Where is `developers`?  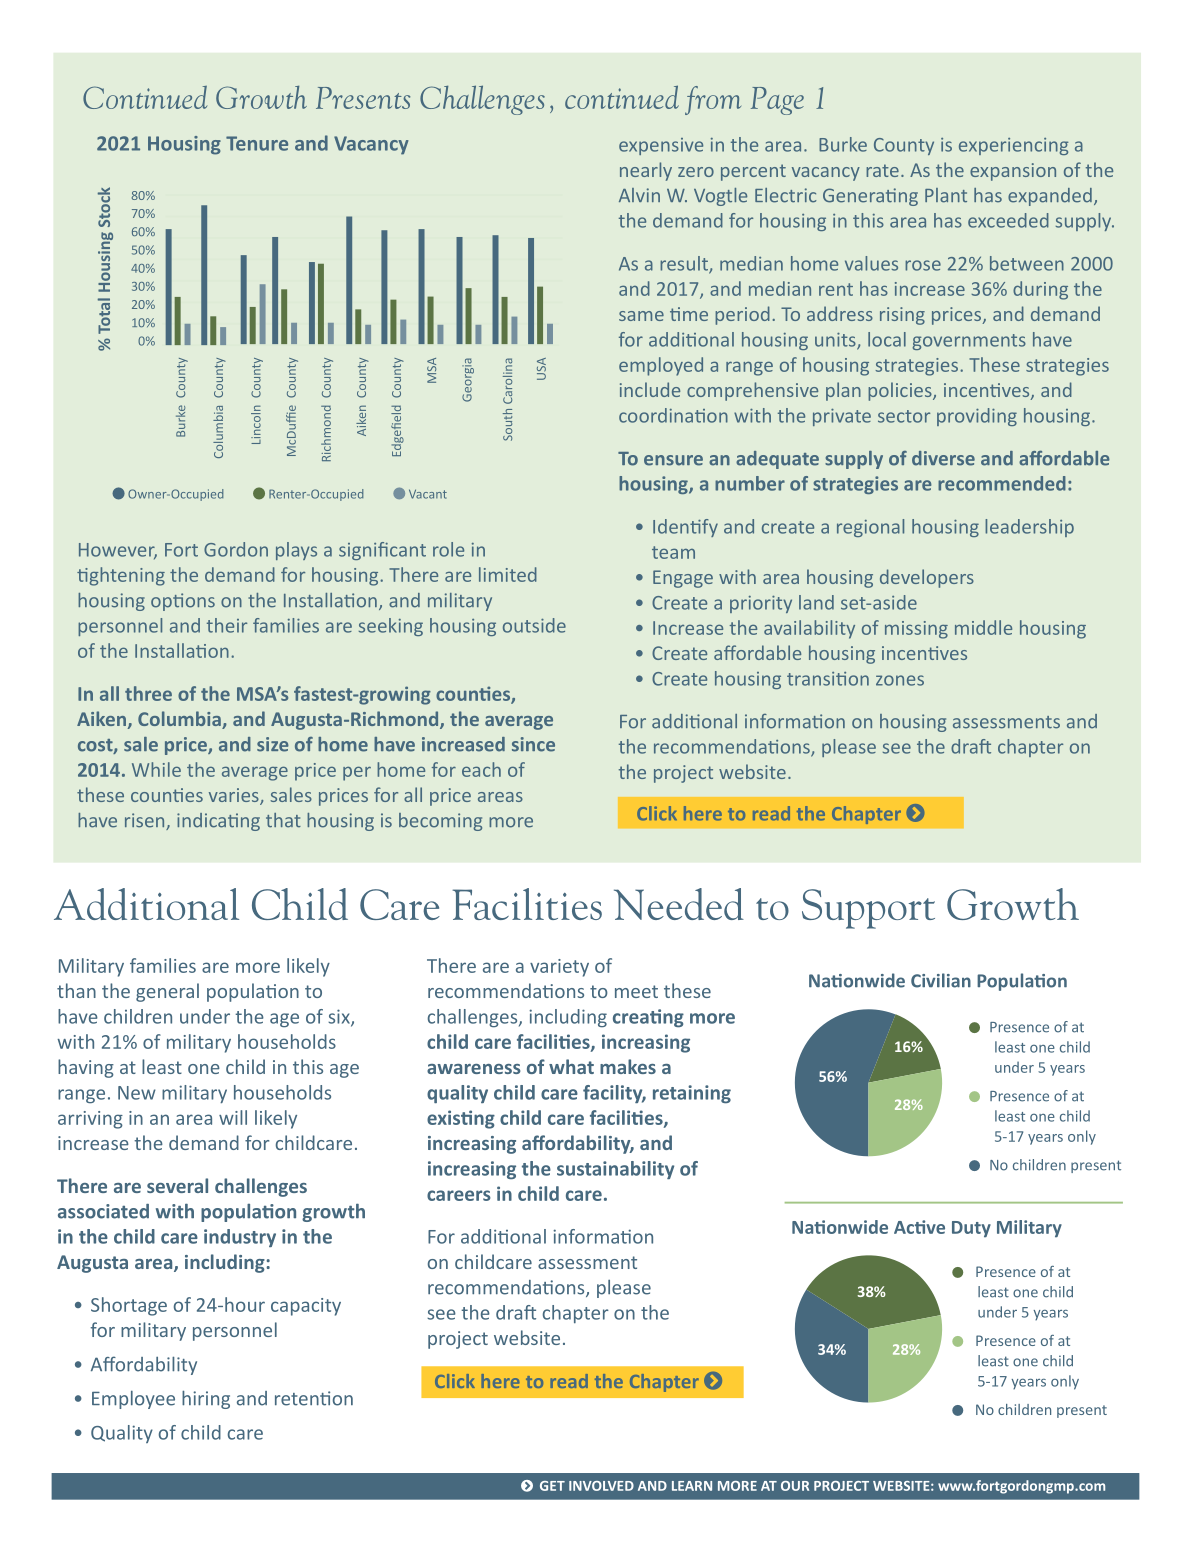 developers is located at coordinates (927, 578).
